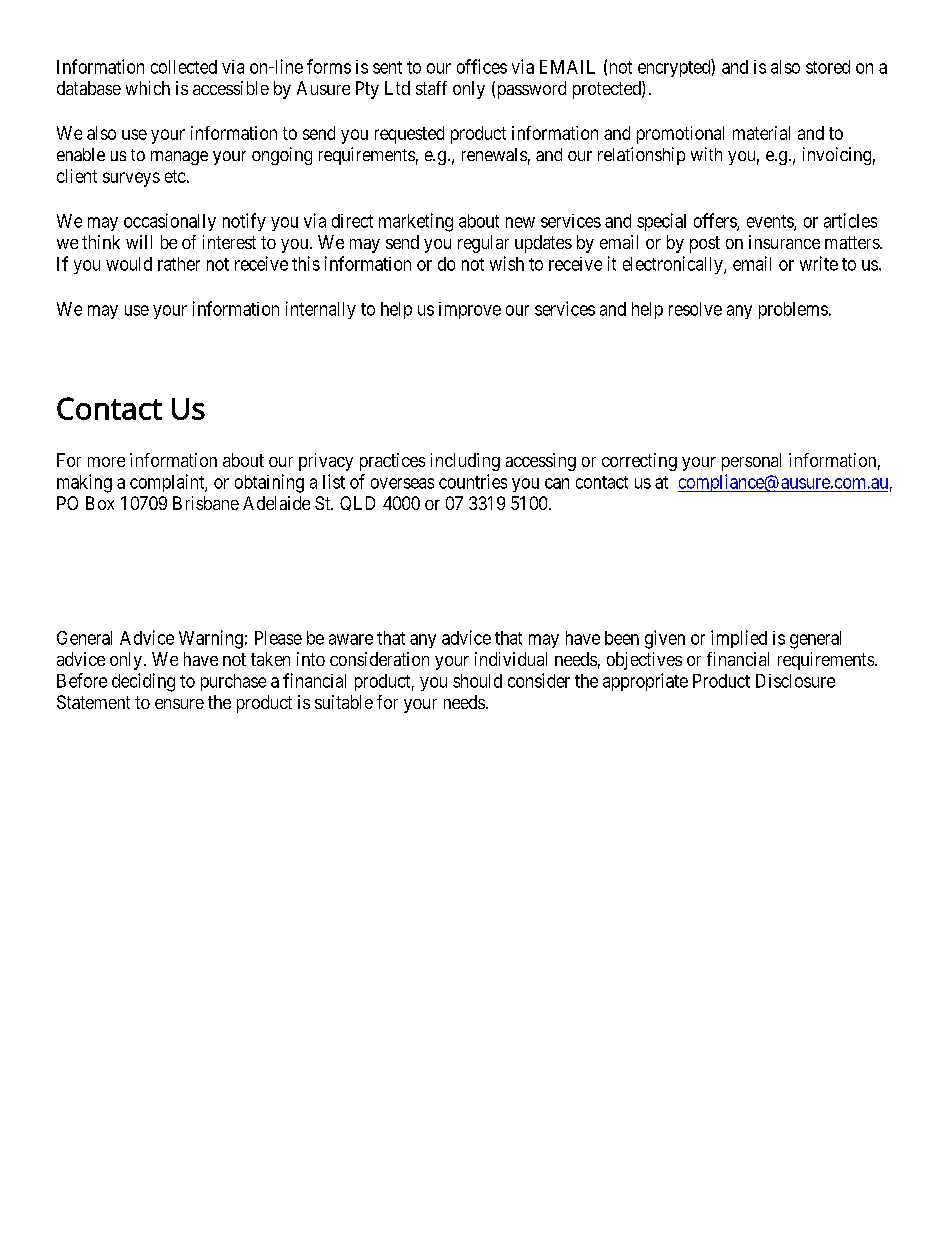  What do you see at coordinates (148, 88) in the page?
I see `which` at bounding box center [148, 88].
